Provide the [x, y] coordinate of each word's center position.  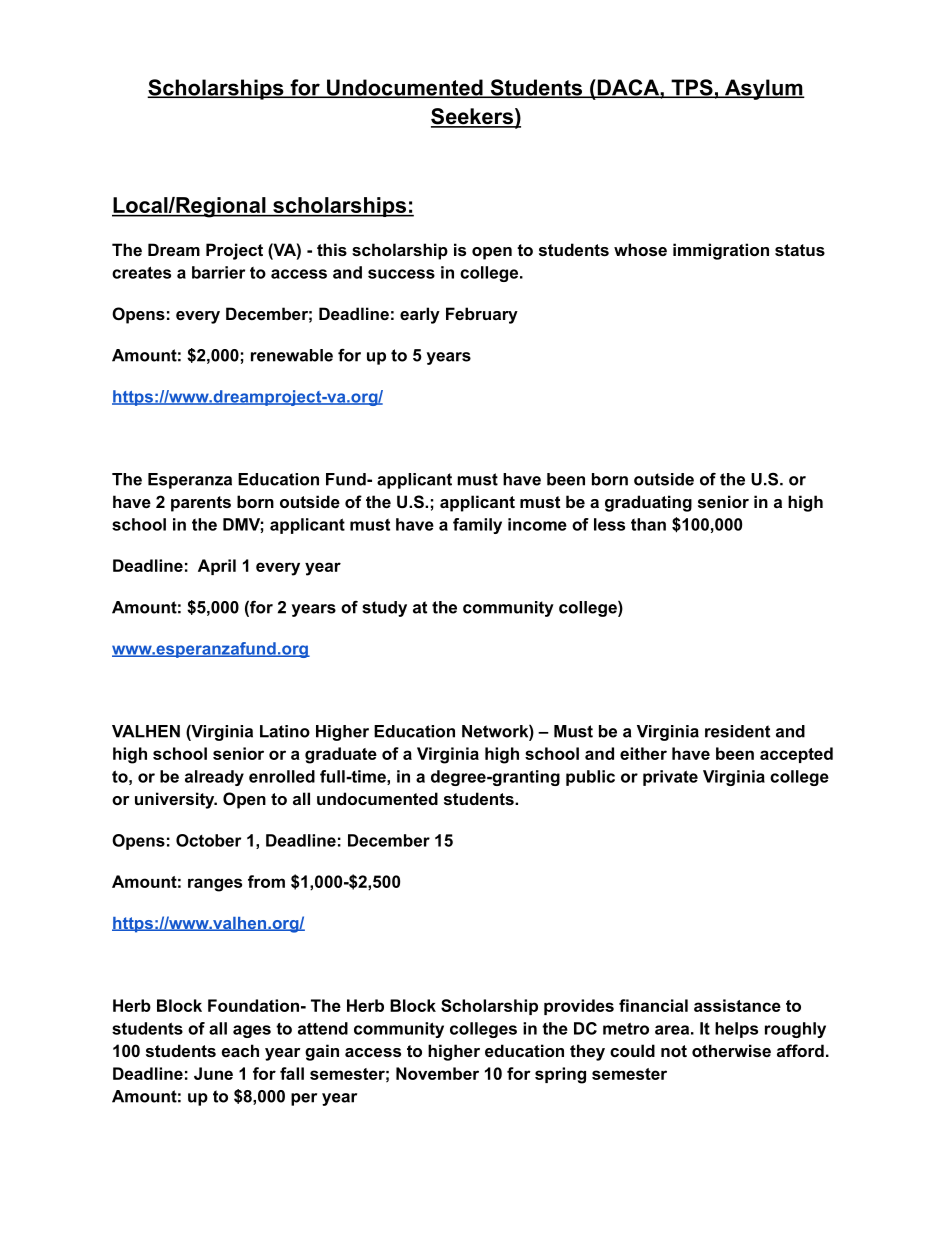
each [240, 1050]
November [437, 1073]
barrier [218, 272]
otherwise [731, 1050]
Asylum [763, 89]
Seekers [473, 117]
